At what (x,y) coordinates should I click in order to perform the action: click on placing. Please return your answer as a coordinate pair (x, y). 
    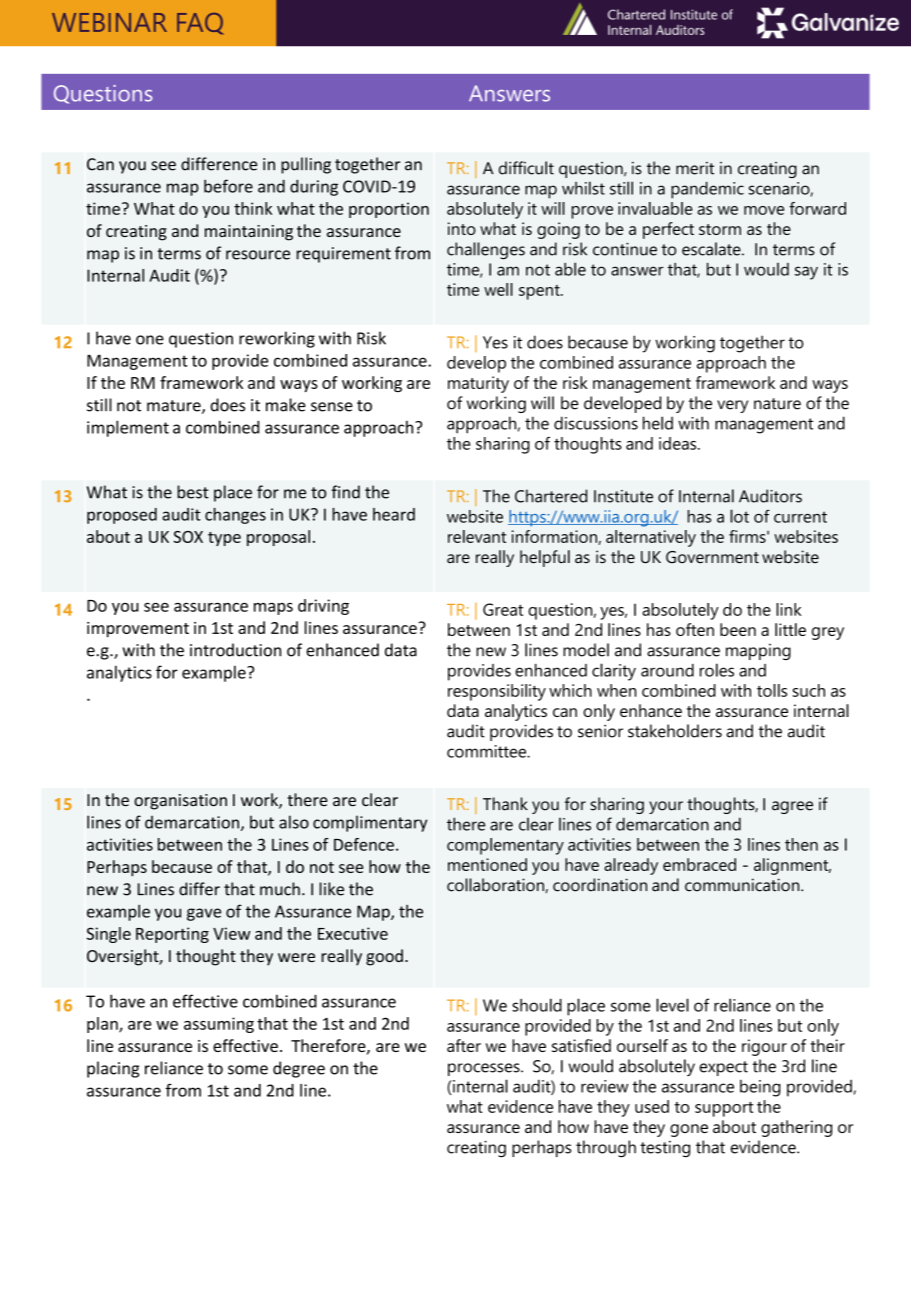
    Looking at the image, I should click on (113, 1069).
